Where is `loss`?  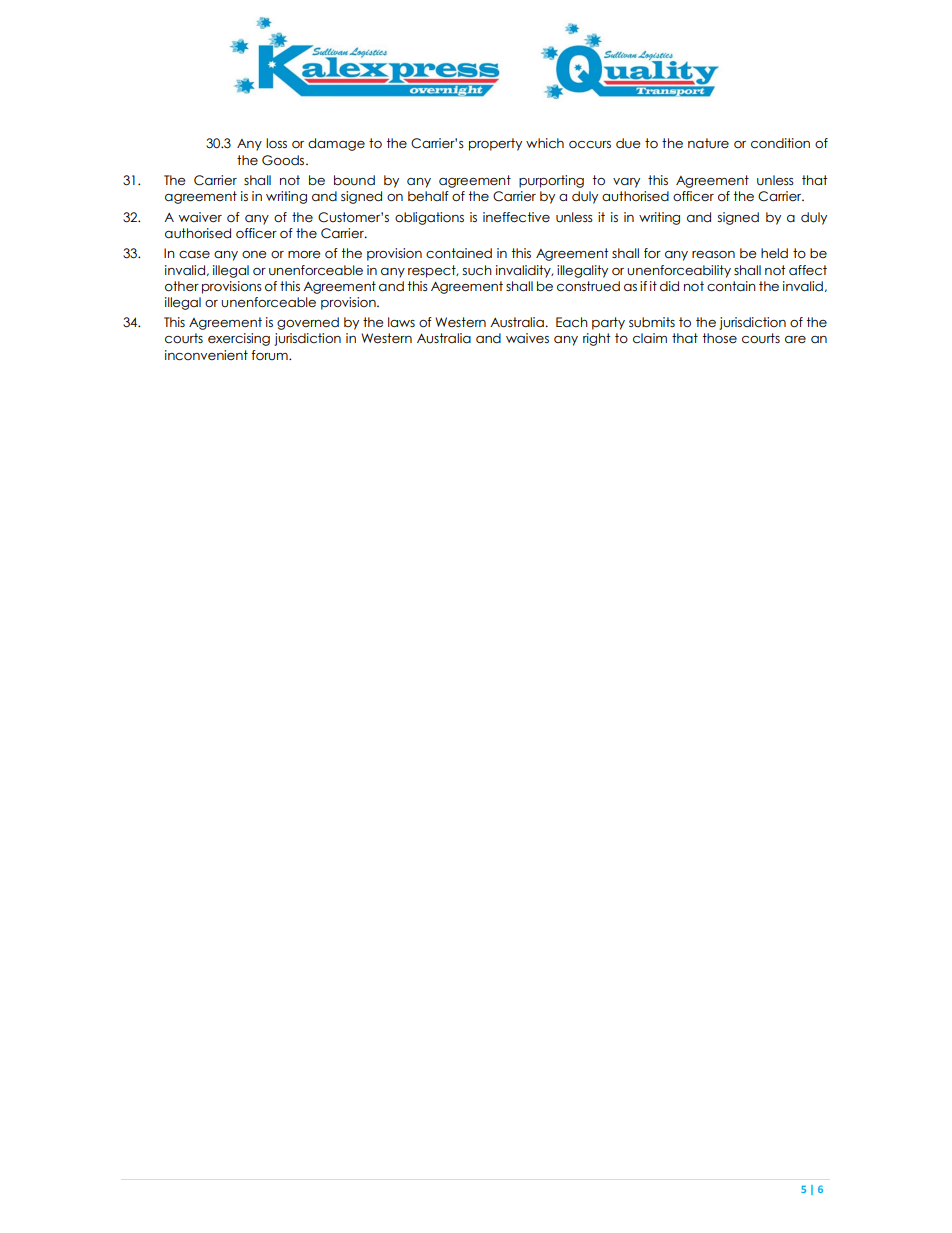 loss is located at coordinates (276, 143).
